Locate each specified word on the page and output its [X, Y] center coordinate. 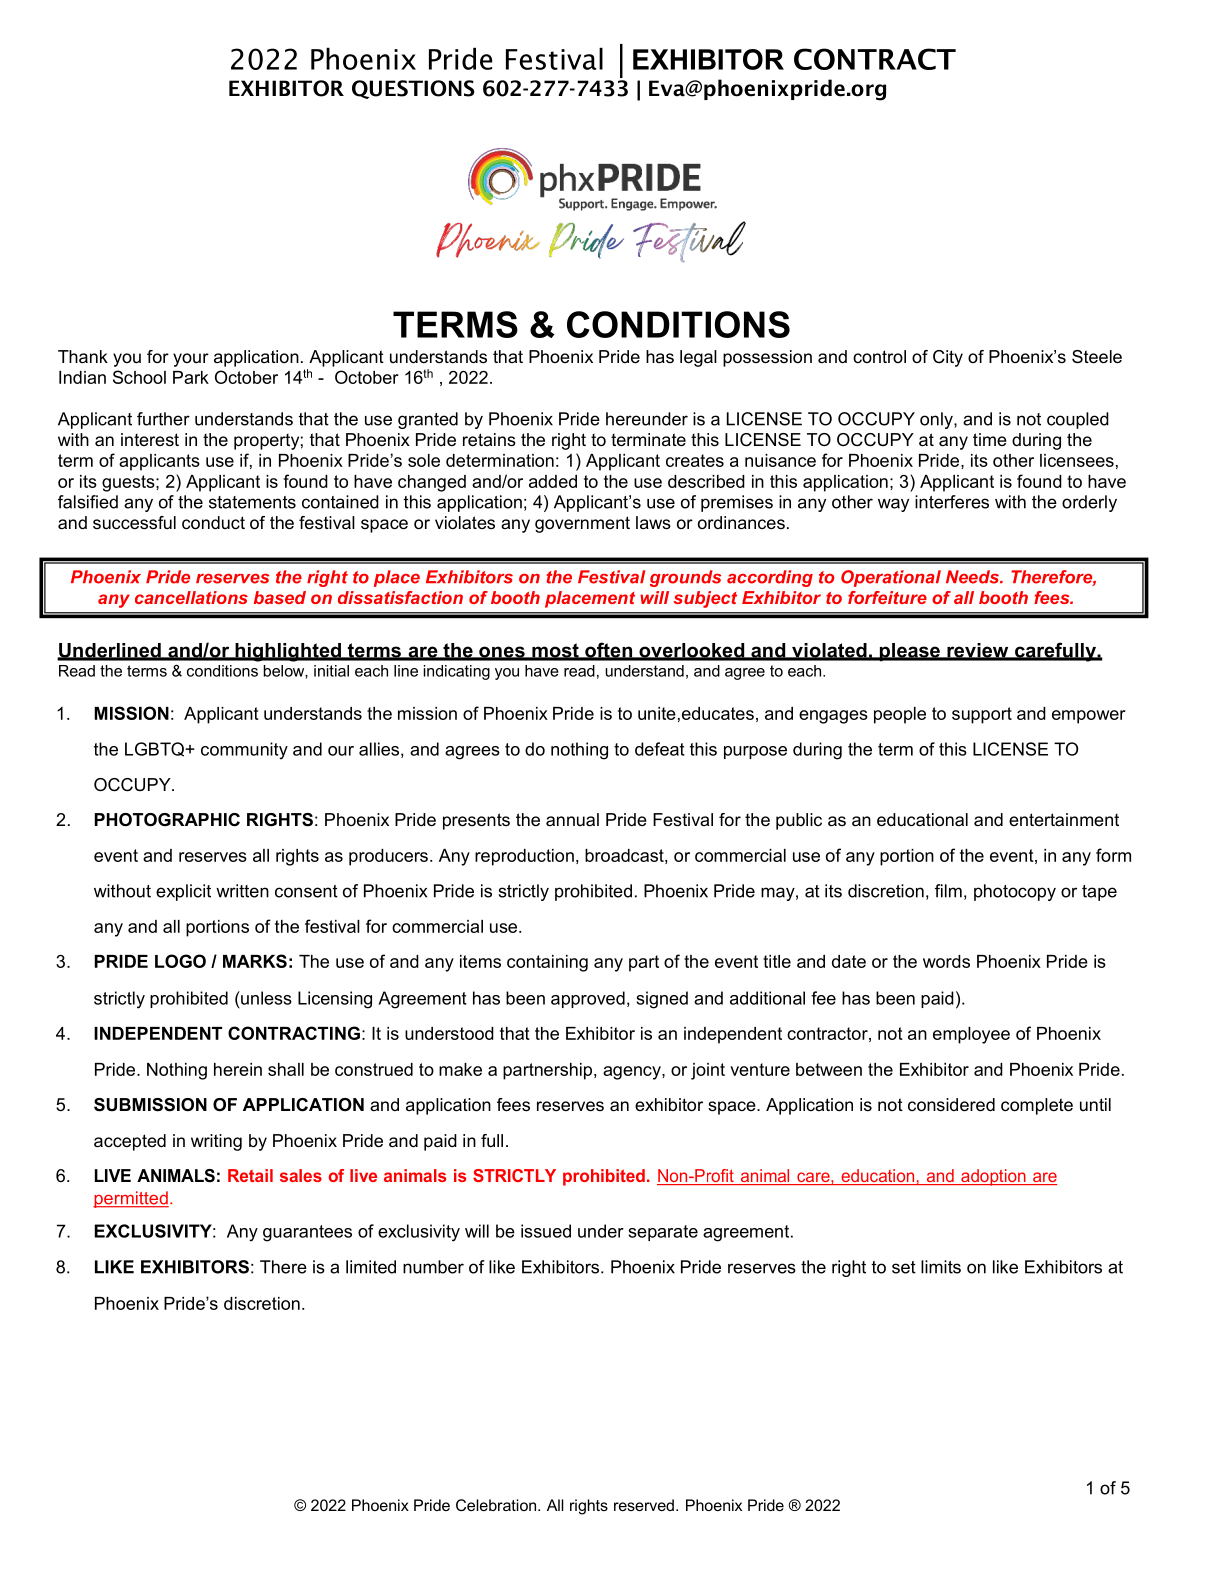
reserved [644, 1505]
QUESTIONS [413, 89]
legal [698, 358]
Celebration [497, 1505]
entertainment [1064, 819]
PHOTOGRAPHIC [167, 820]
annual [572, 819]
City [948, 358]
